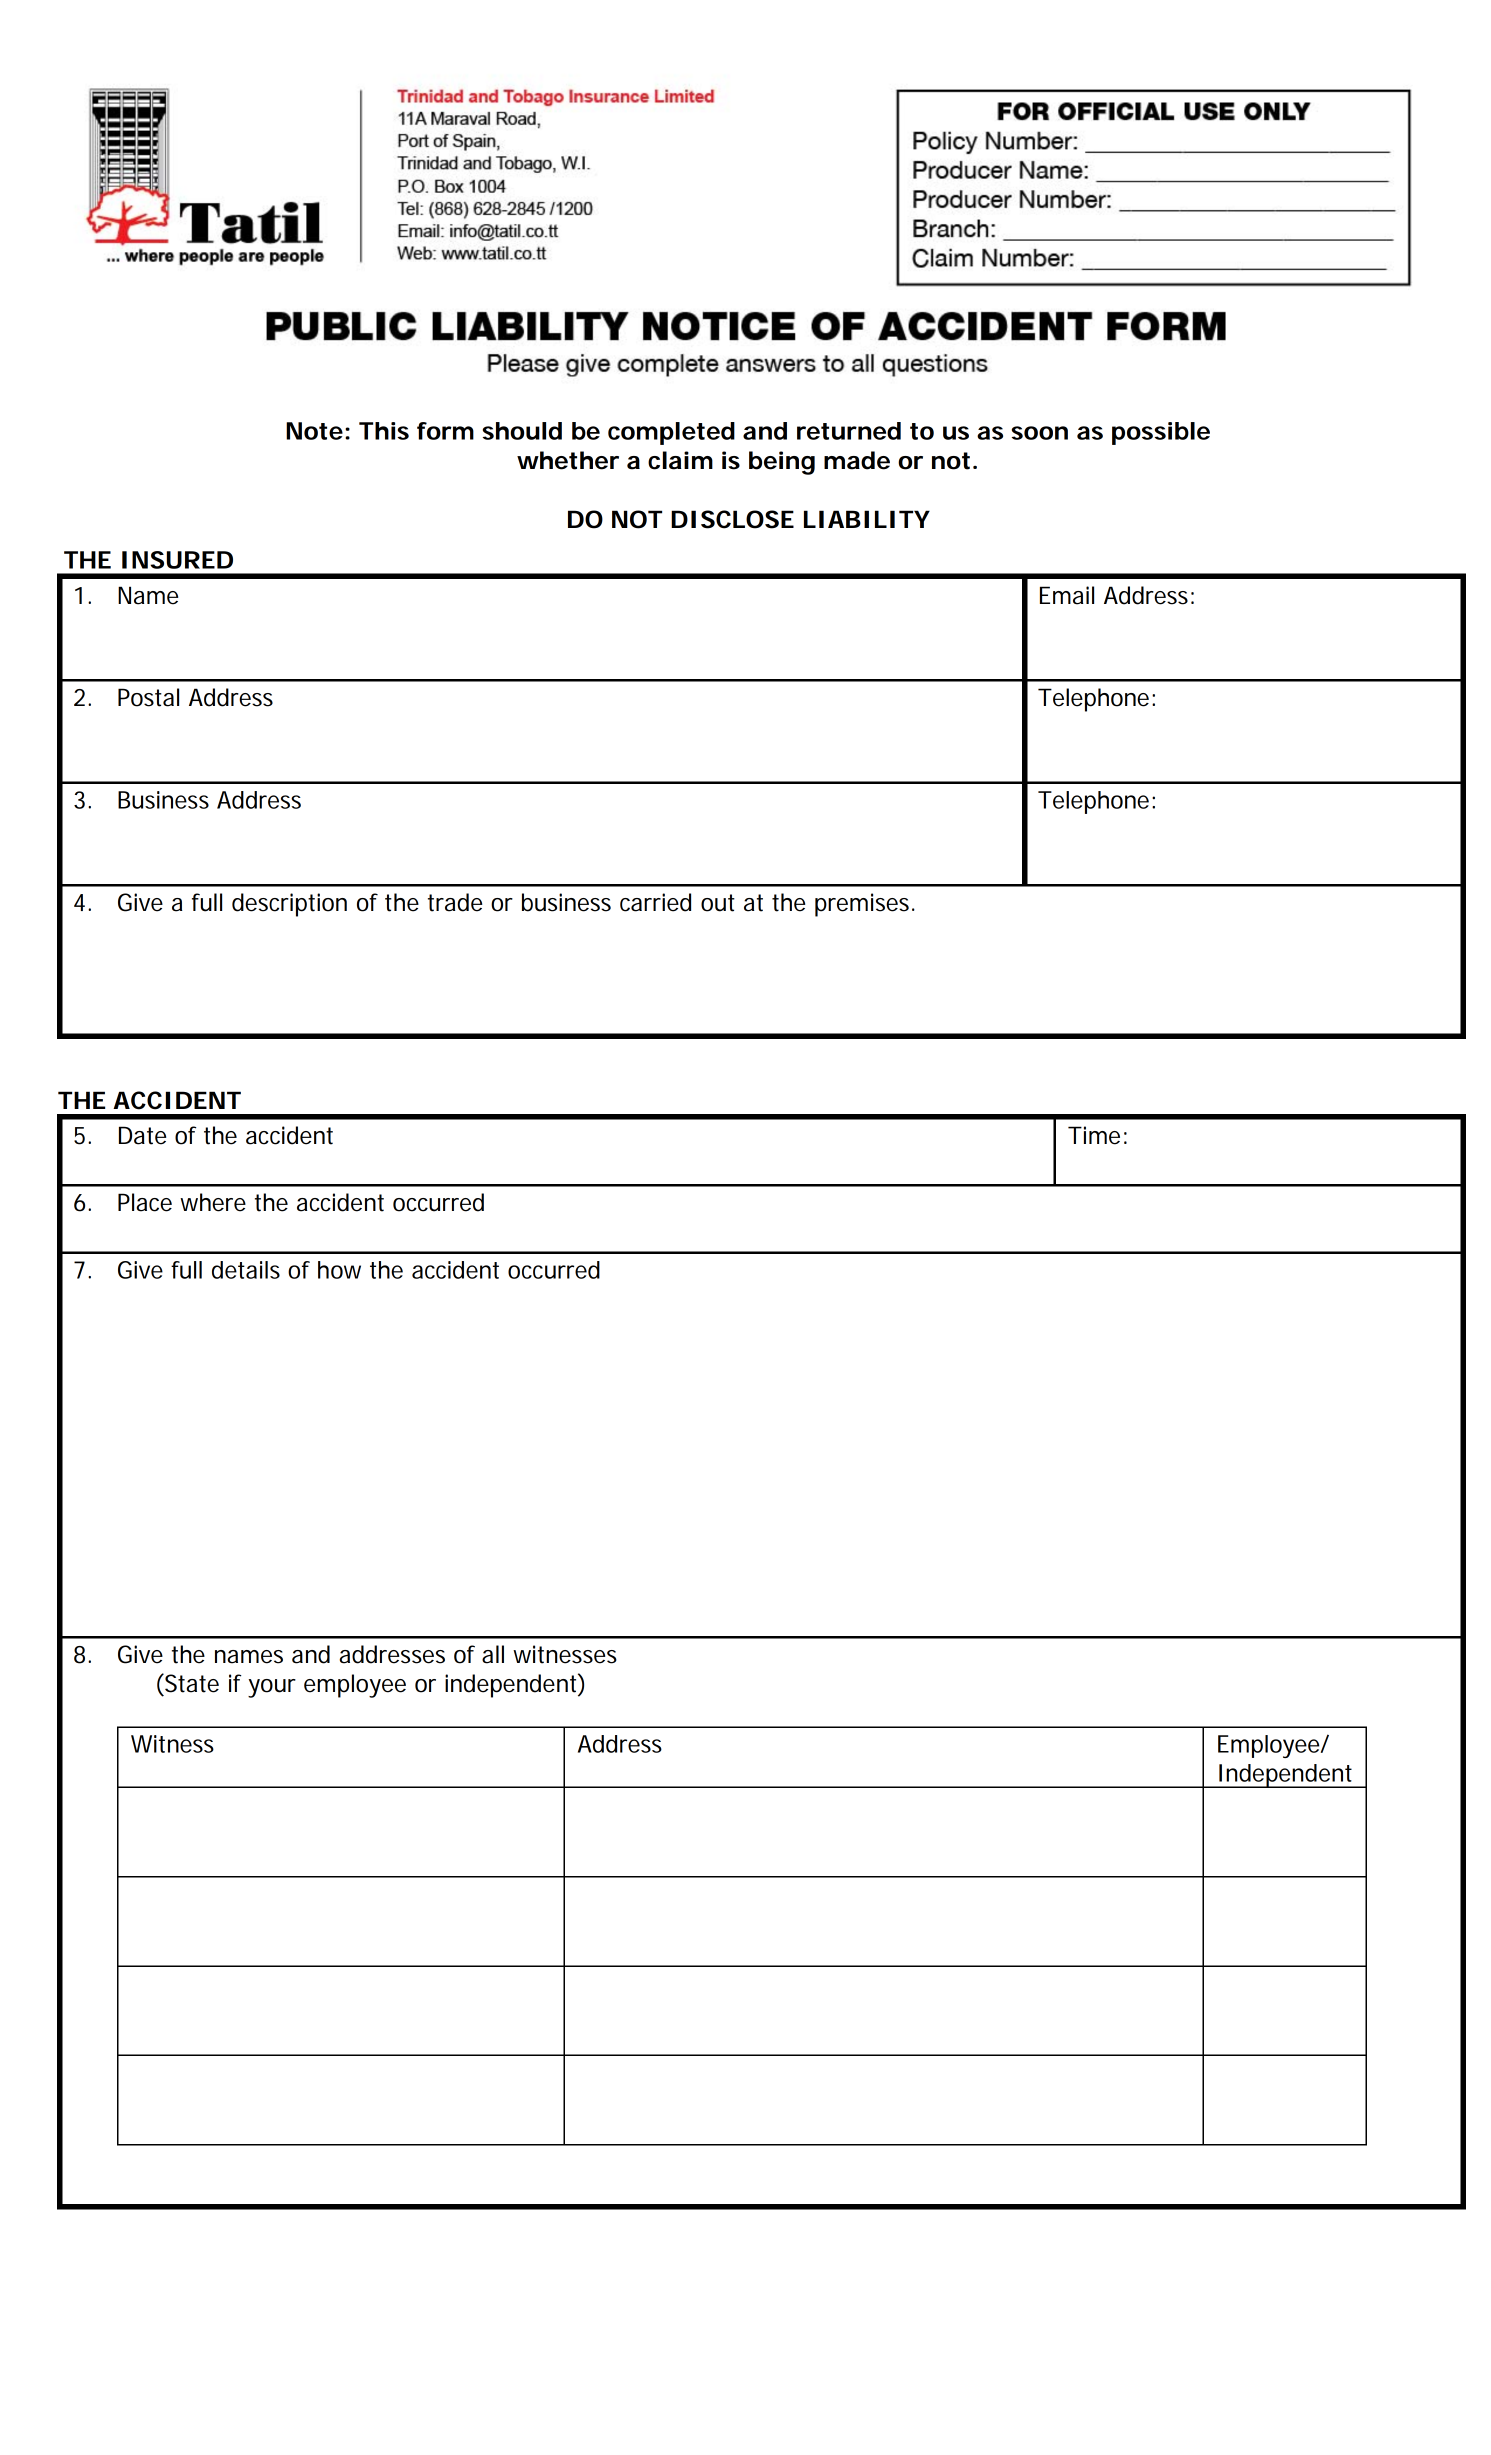 This document has width=1491, height=2455. What do you see at coordinates (1094, 1135) in the document?
I see `Time` at bounding box center [1094, 1135].
